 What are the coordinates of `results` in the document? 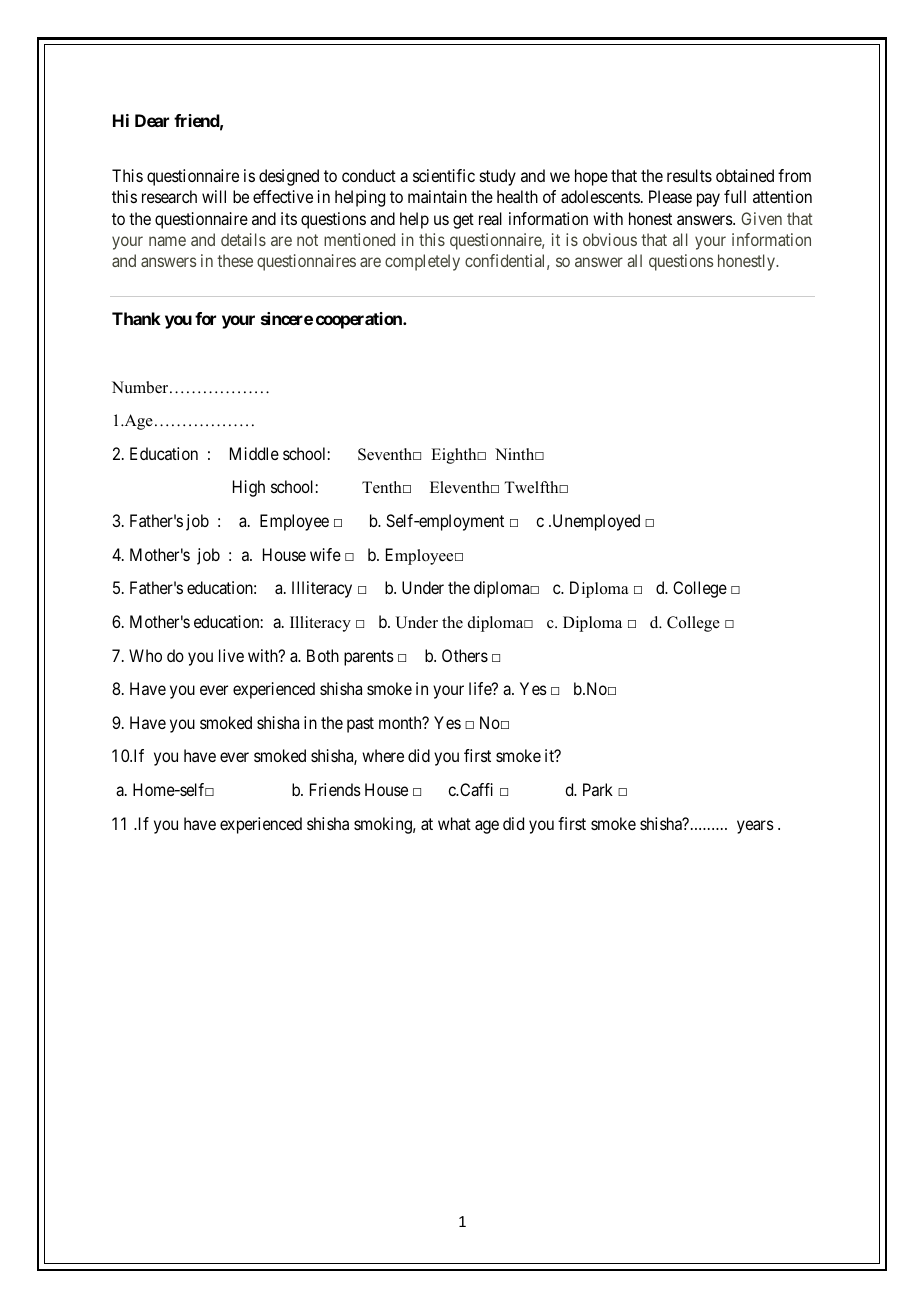 It's located at (689, 175).
